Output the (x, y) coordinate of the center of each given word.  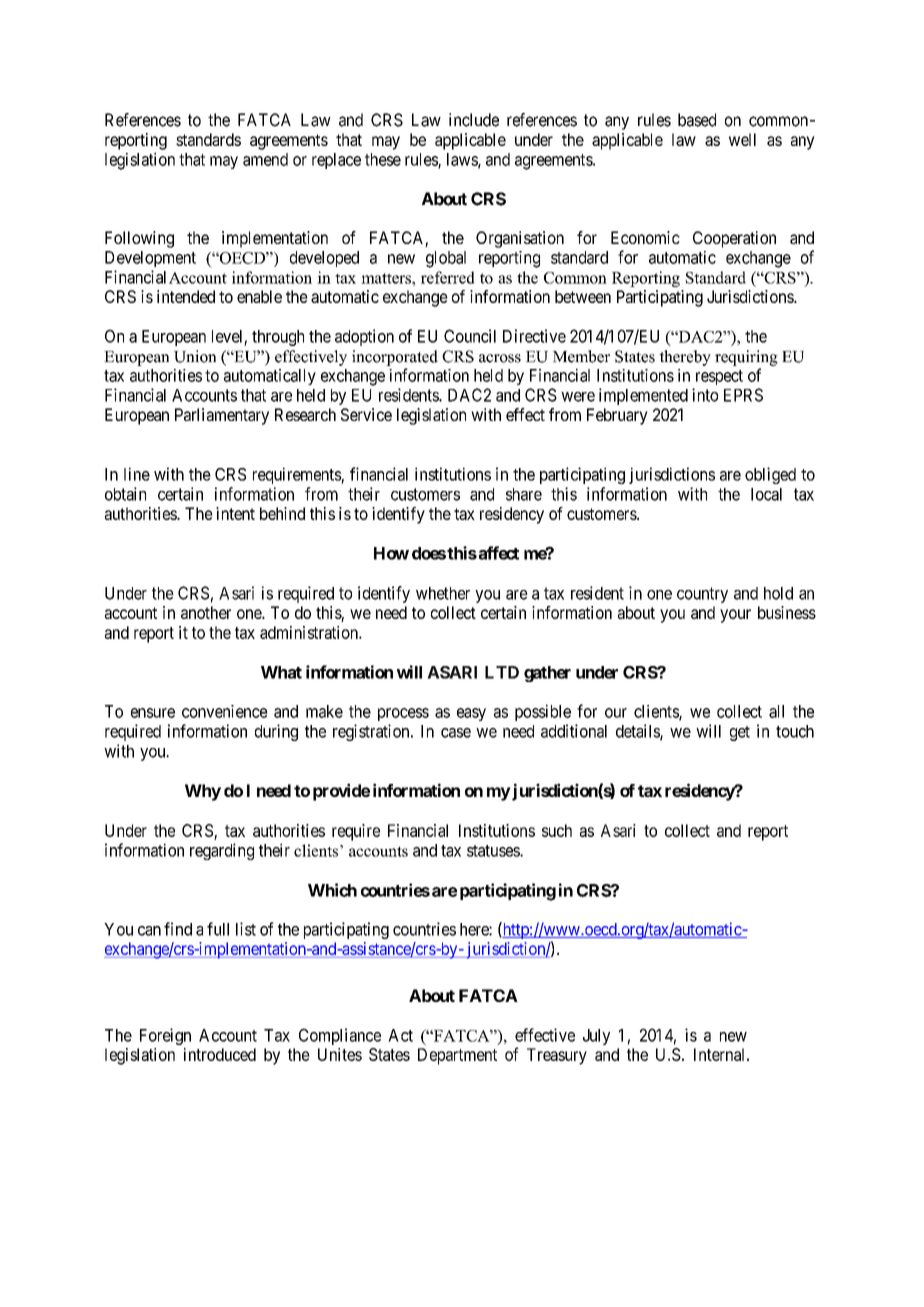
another (206, 612)
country (702, 595)
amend (265, 159)
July (596, 1037)
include (474, 120)
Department (457, 1056)
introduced (220, 1054)
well (742, 139)
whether (443, 593)
